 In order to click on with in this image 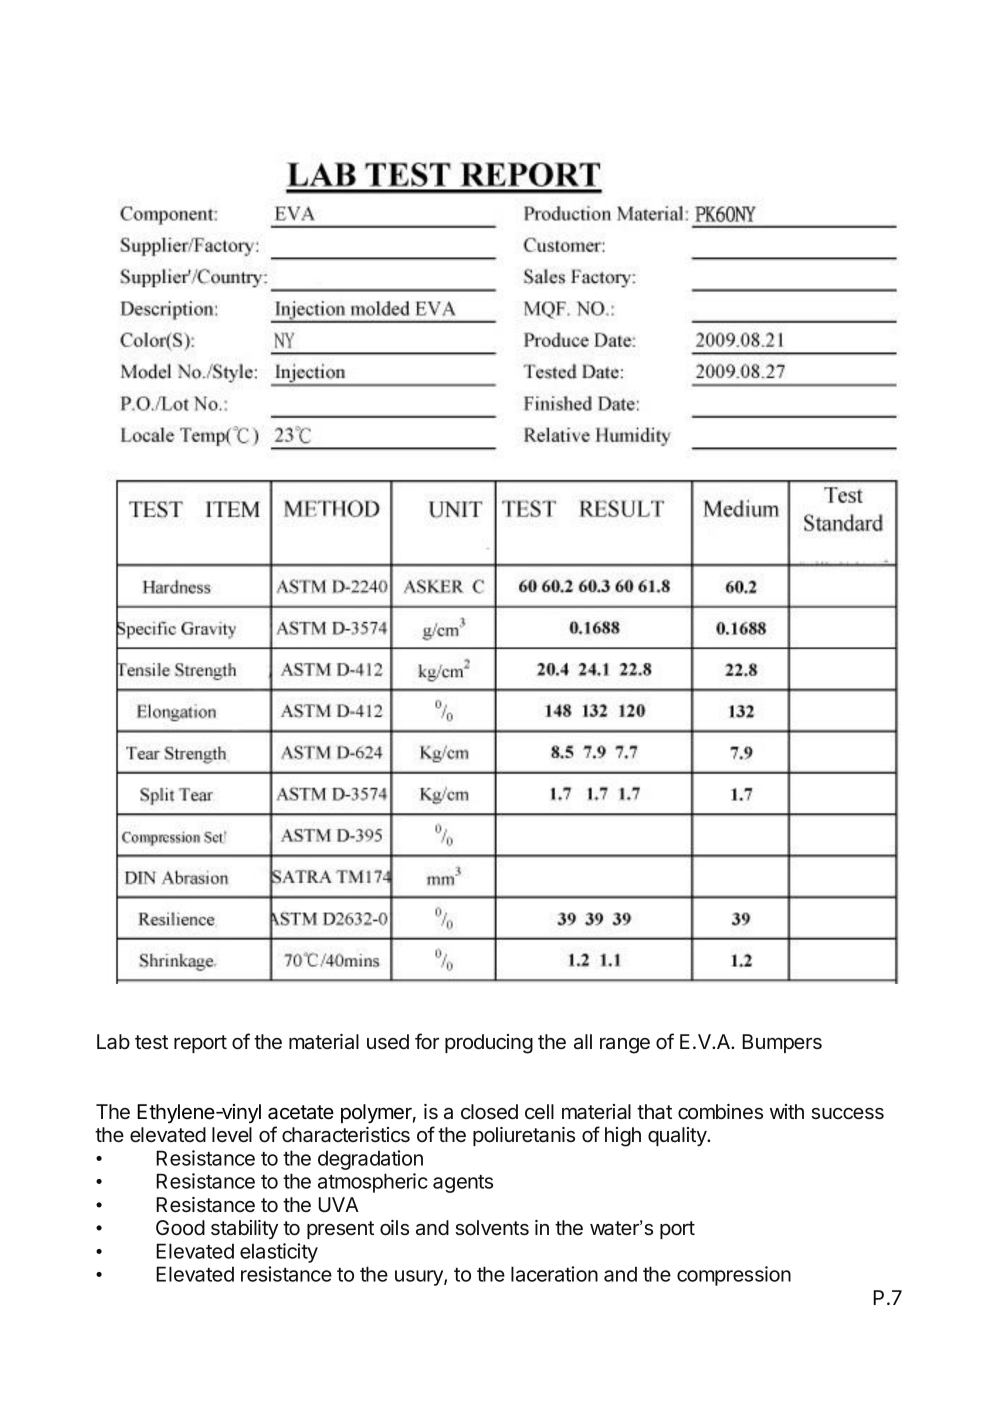, I will do `click(787, 1111)`.
